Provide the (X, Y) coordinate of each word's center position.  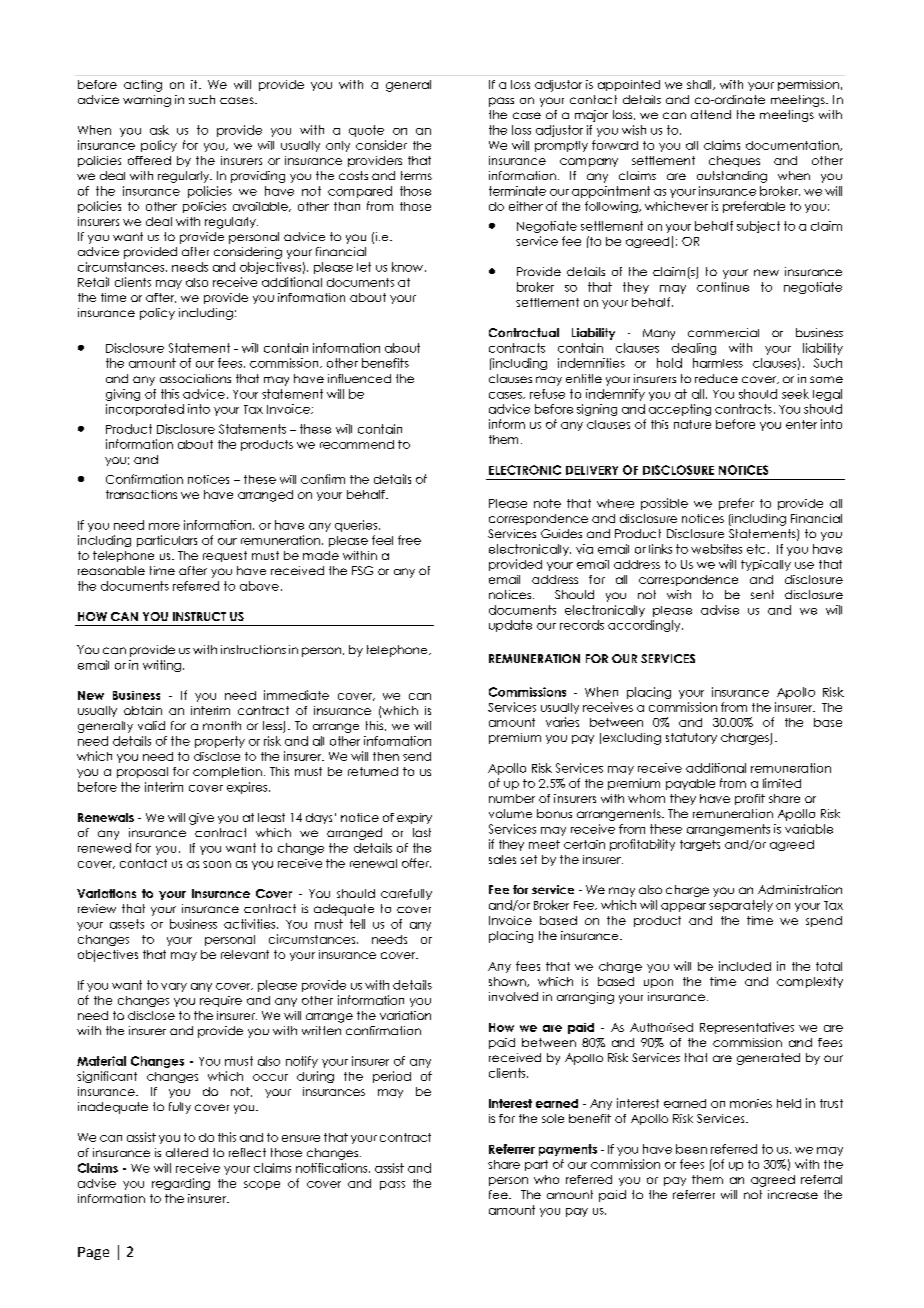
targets (700, 845)
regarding (181, 1184)
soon (217, 864)
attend (711, 114)
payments (568, 1150)
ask (159, 130)
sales (502, 859)
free (409, 540)
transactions (141, 494)
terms (416, 175)
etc (756, 549)
